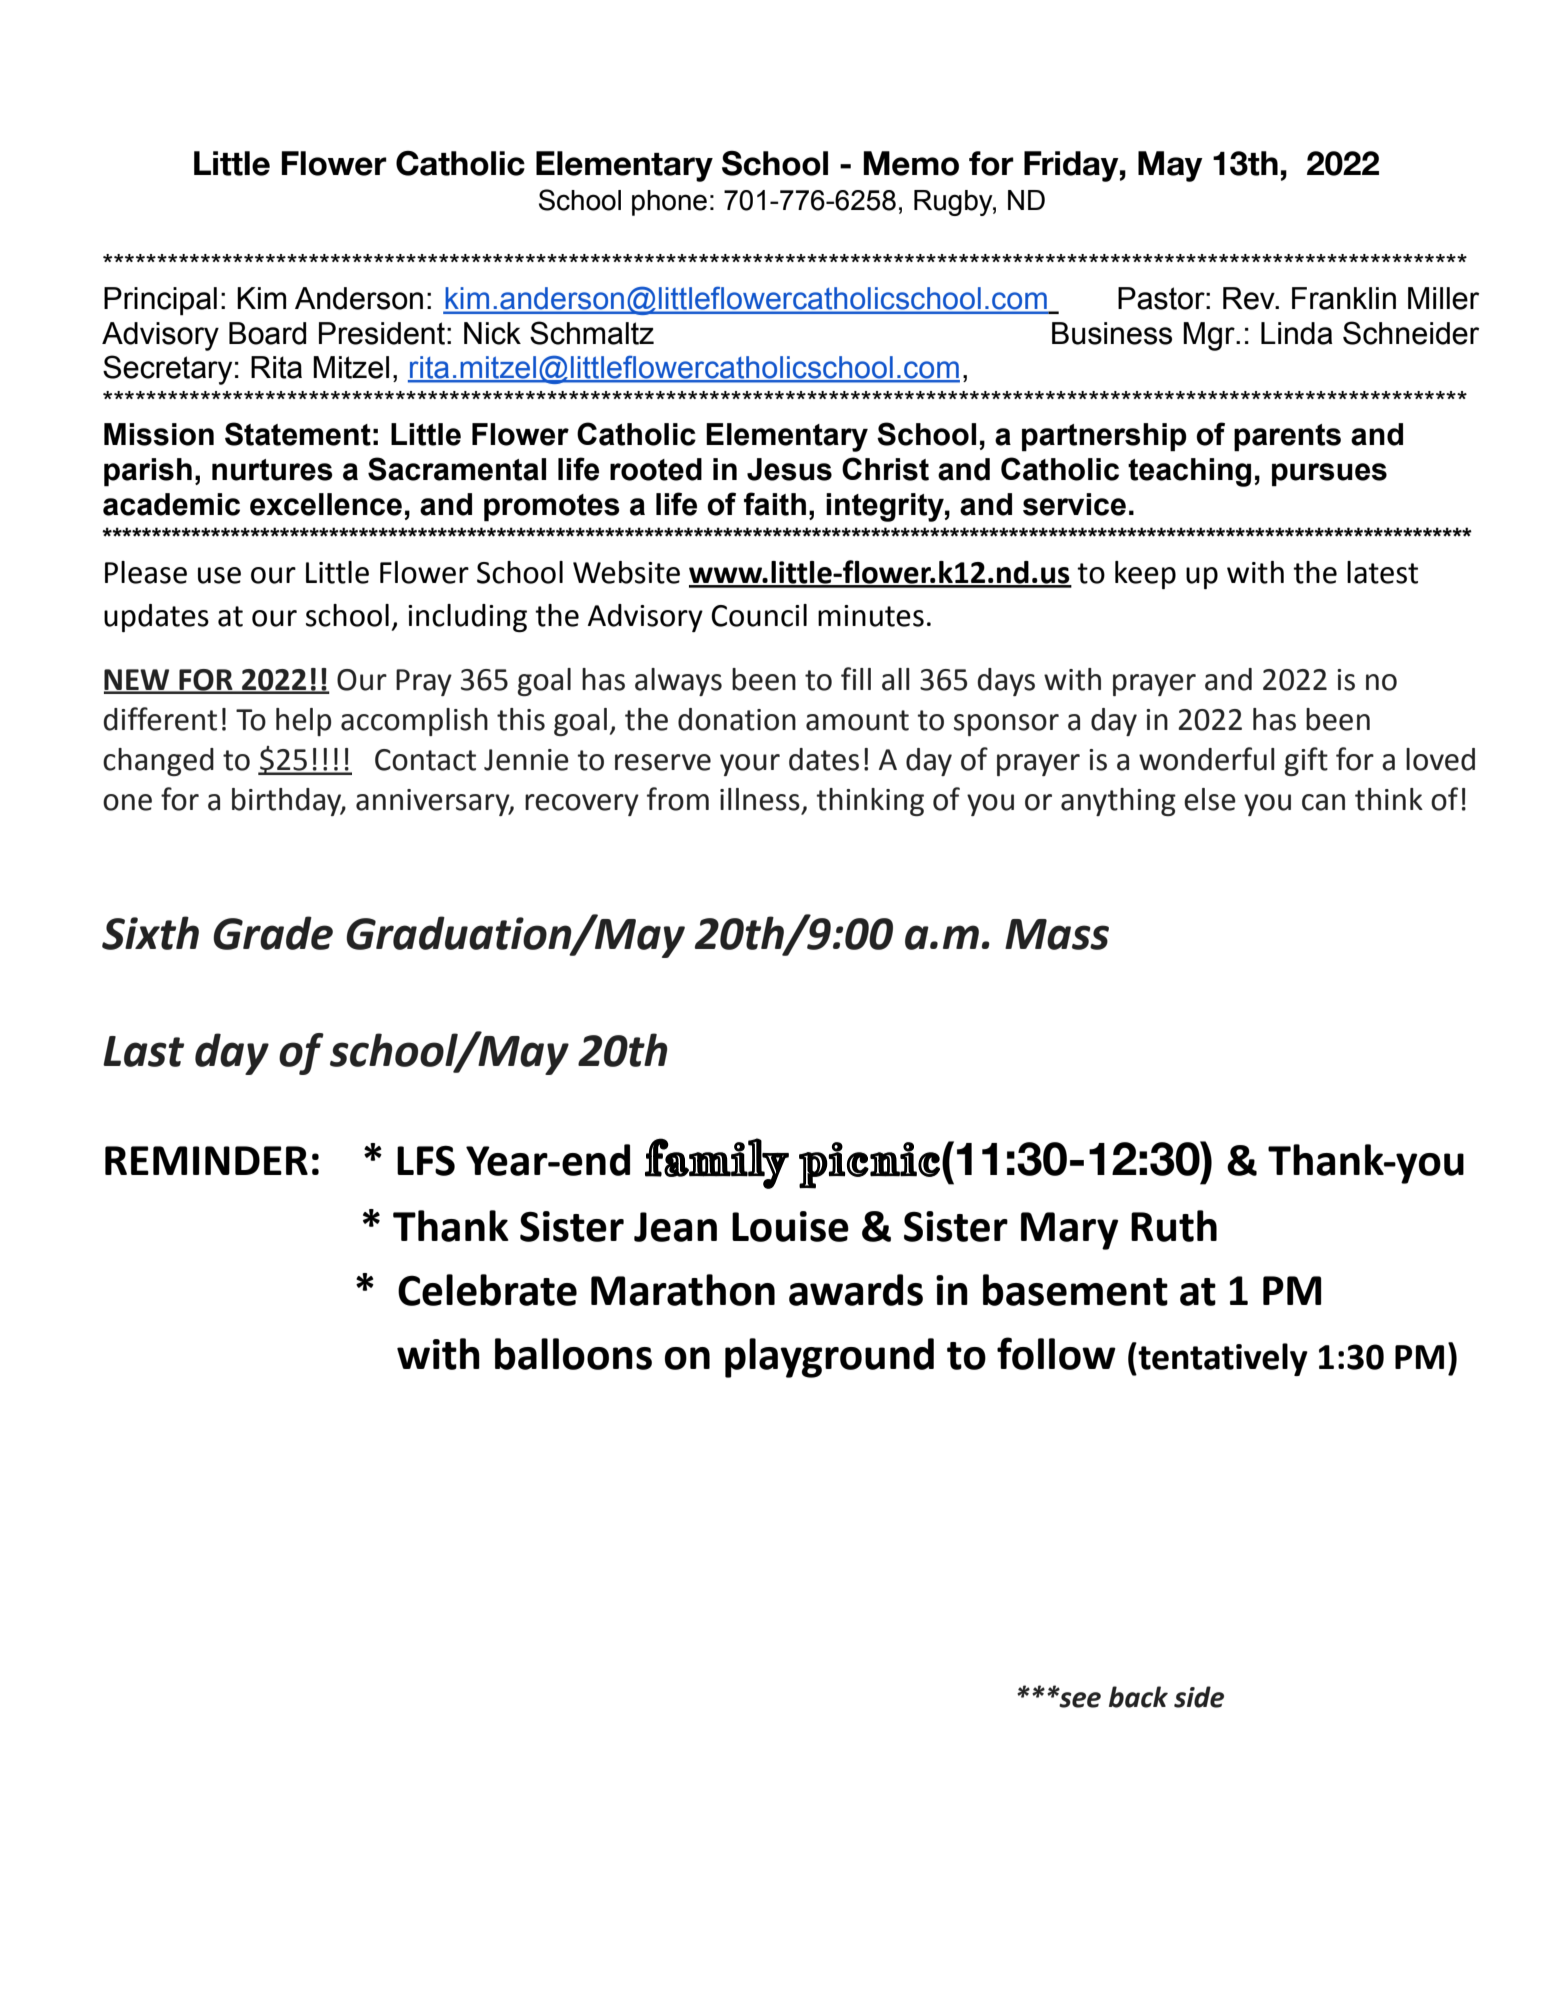 The height and width of the screenshot is (2006, 1550). What do you see at coordinates (1222, 1359) in the screenshot?
I see `tentatively` at bounding box center [1222, 1359].
